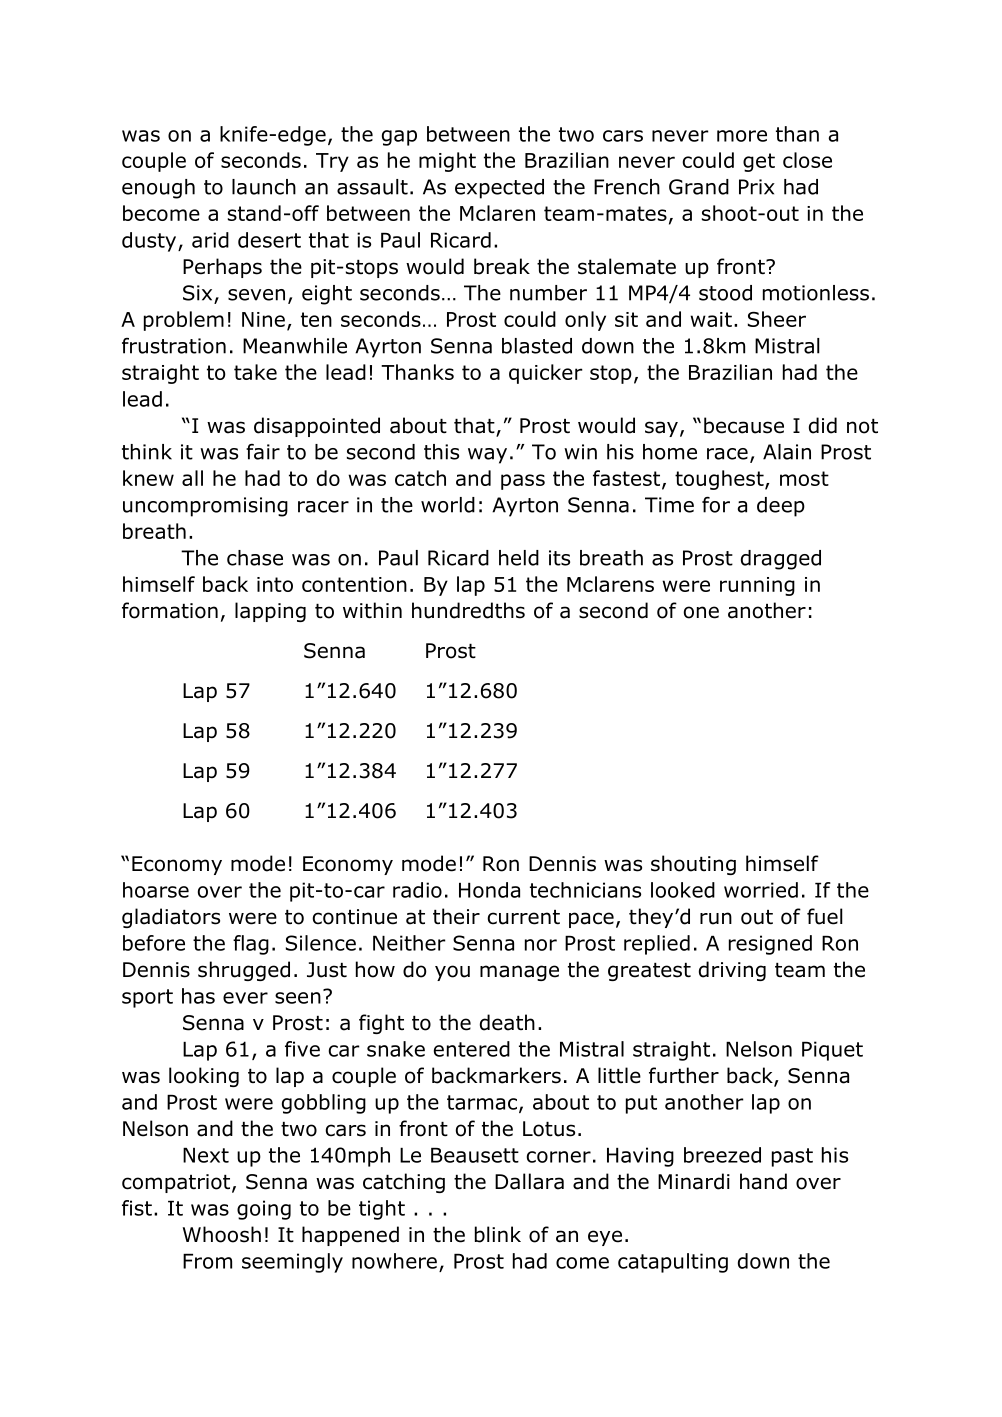 This page has width=1002, height=1417. Describe the element at coordinates (489, 890) in the page. I see `Honda` at that location.
